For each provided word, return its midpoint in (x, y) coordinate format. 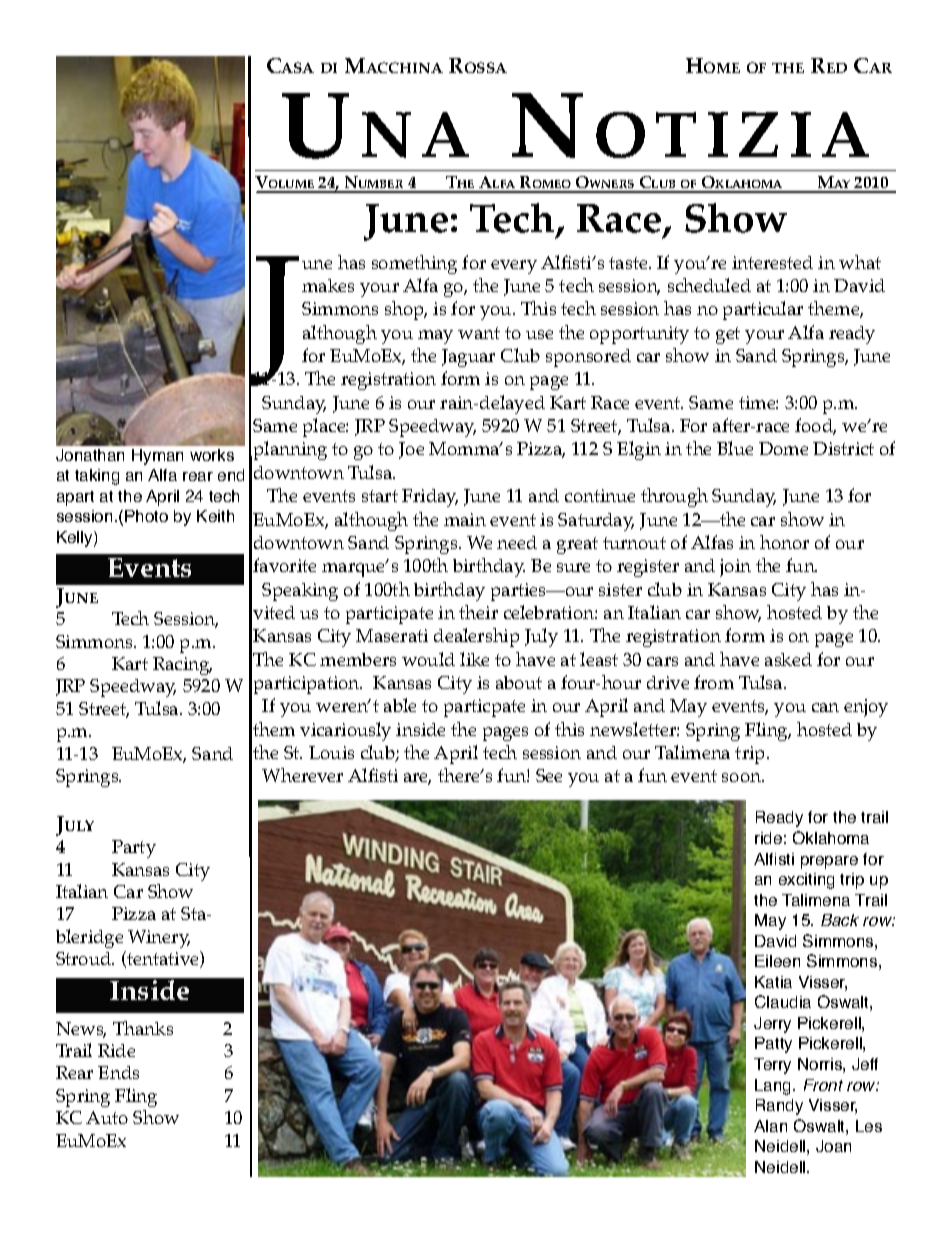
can (825, 707)
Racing (182, 666)
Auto (107, 1117)
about (519, 682)
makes (328, 285)
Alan (770, 1126)
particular (763, 310)
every (514, 267)
